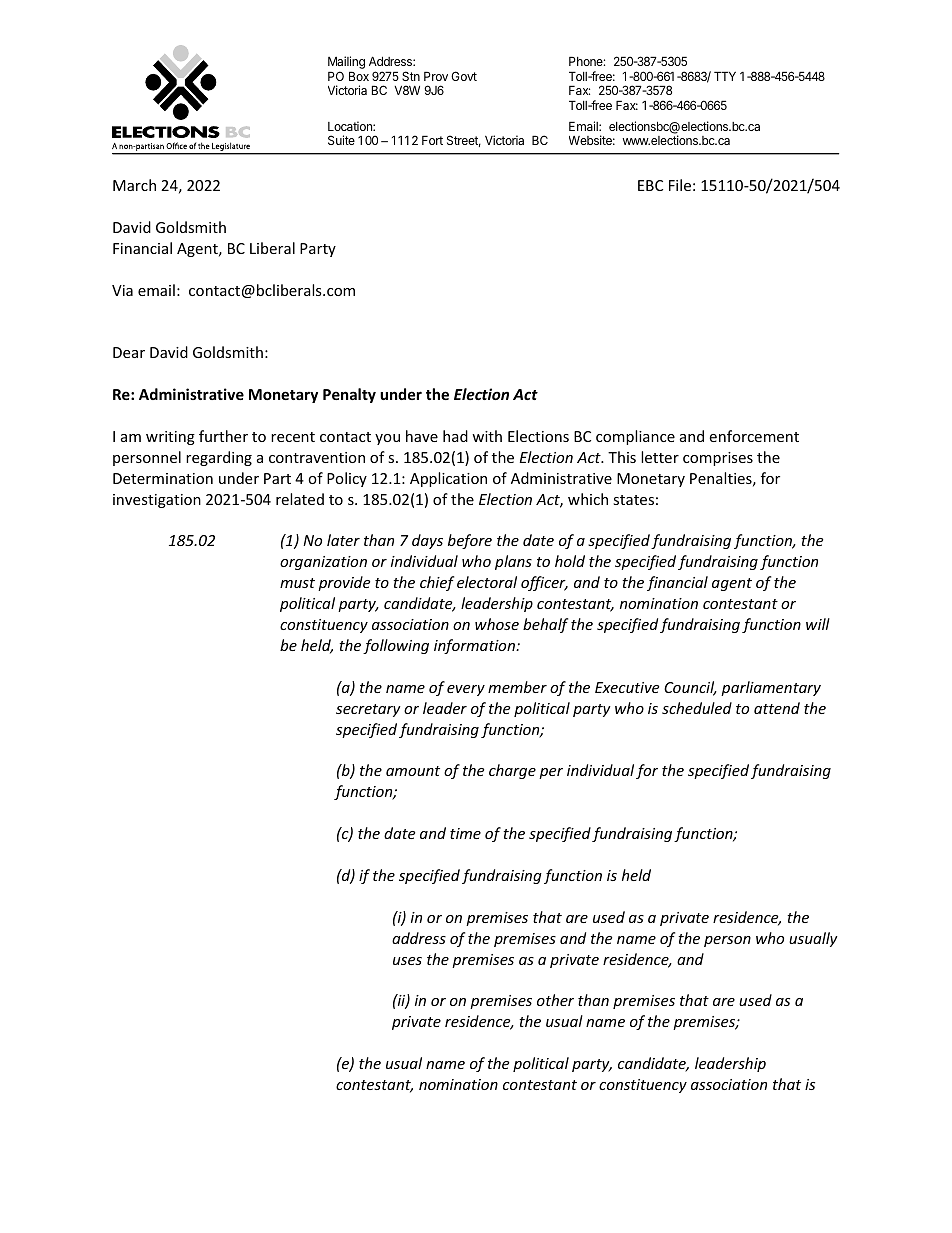  I want to click on before, so click(470, 541).
